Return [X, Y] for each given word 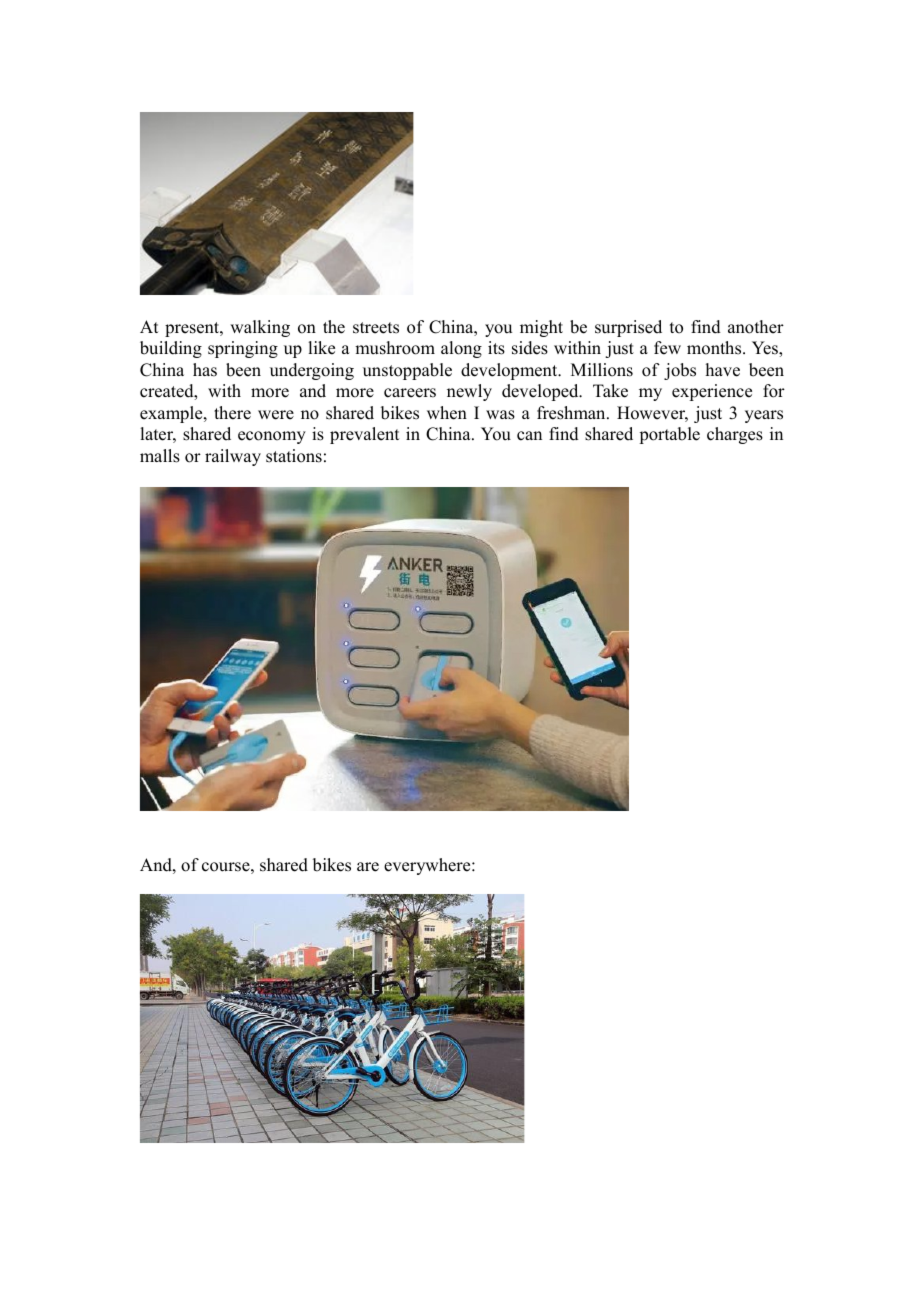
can [529, 436]
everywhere [428, 866]
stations [294, 456]
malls [160, 456]
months [715, 348]
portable [669, 435]
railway [233, 457]
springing [243, 349]
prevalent [364, 435]
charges [735, 435]
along [461, 349]
